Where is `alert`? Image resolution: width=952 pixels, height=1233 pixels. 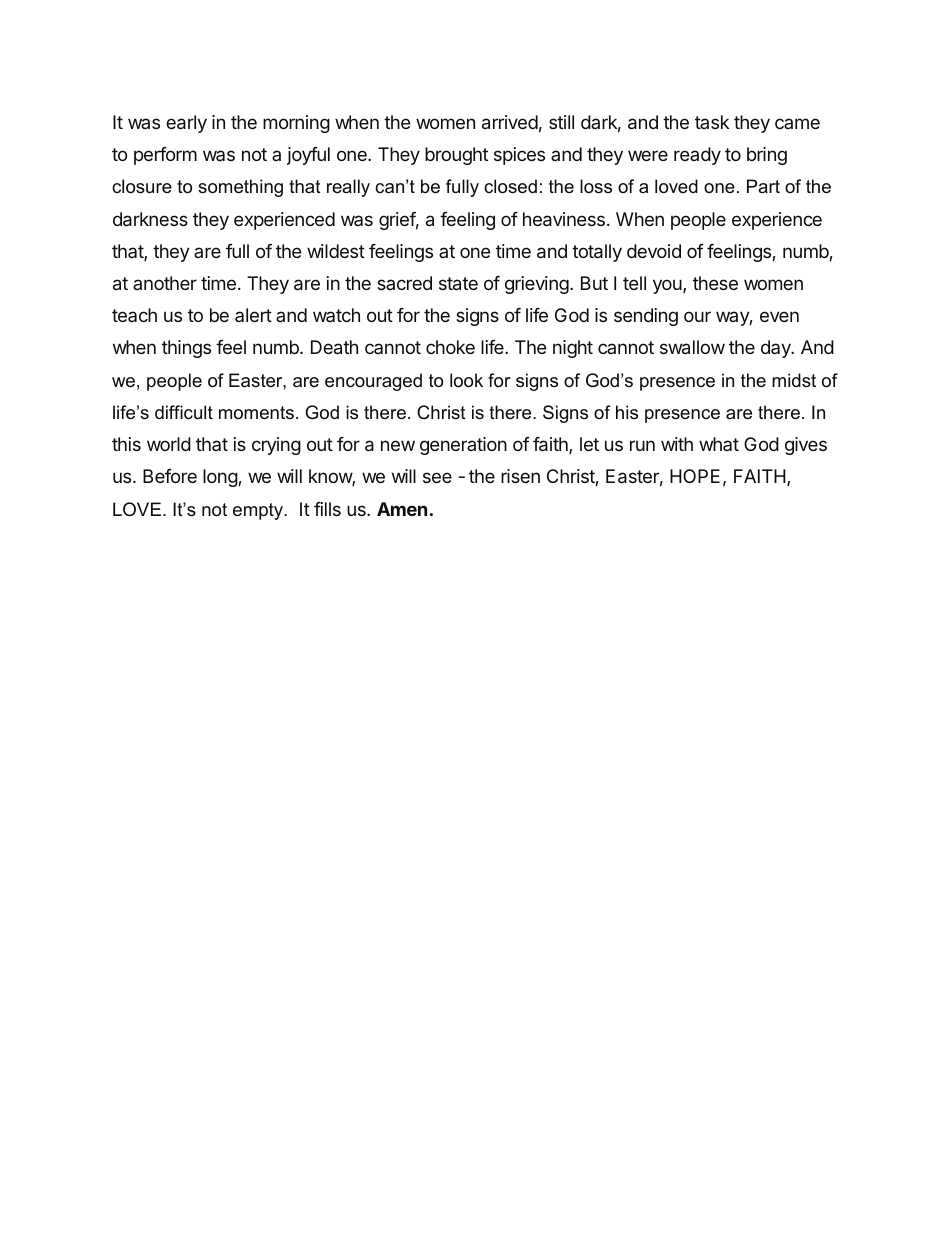
alert is located at coordinates (253, 315).
